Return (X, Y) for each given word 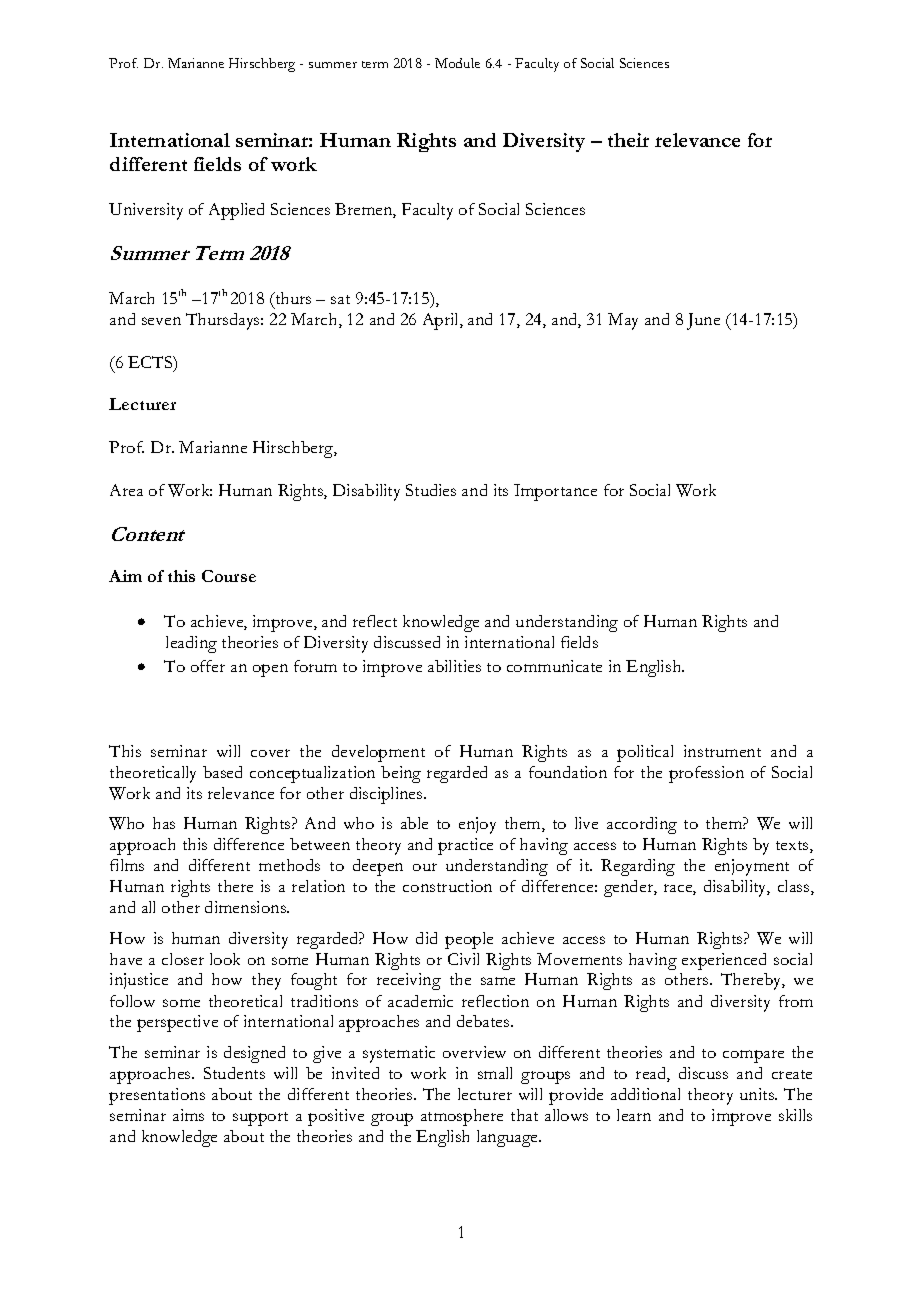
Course (229, 576)
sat (340, 299)
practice (465, 846)
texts (793, 847)
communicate (554, 666)
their (628, 140)
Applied (236, 211)
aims (188, 1115)
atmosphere (462, 1117)
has (164, 823)
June (703, 321)
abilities (454, 666)
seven (161, 321)
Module (457, 63)
